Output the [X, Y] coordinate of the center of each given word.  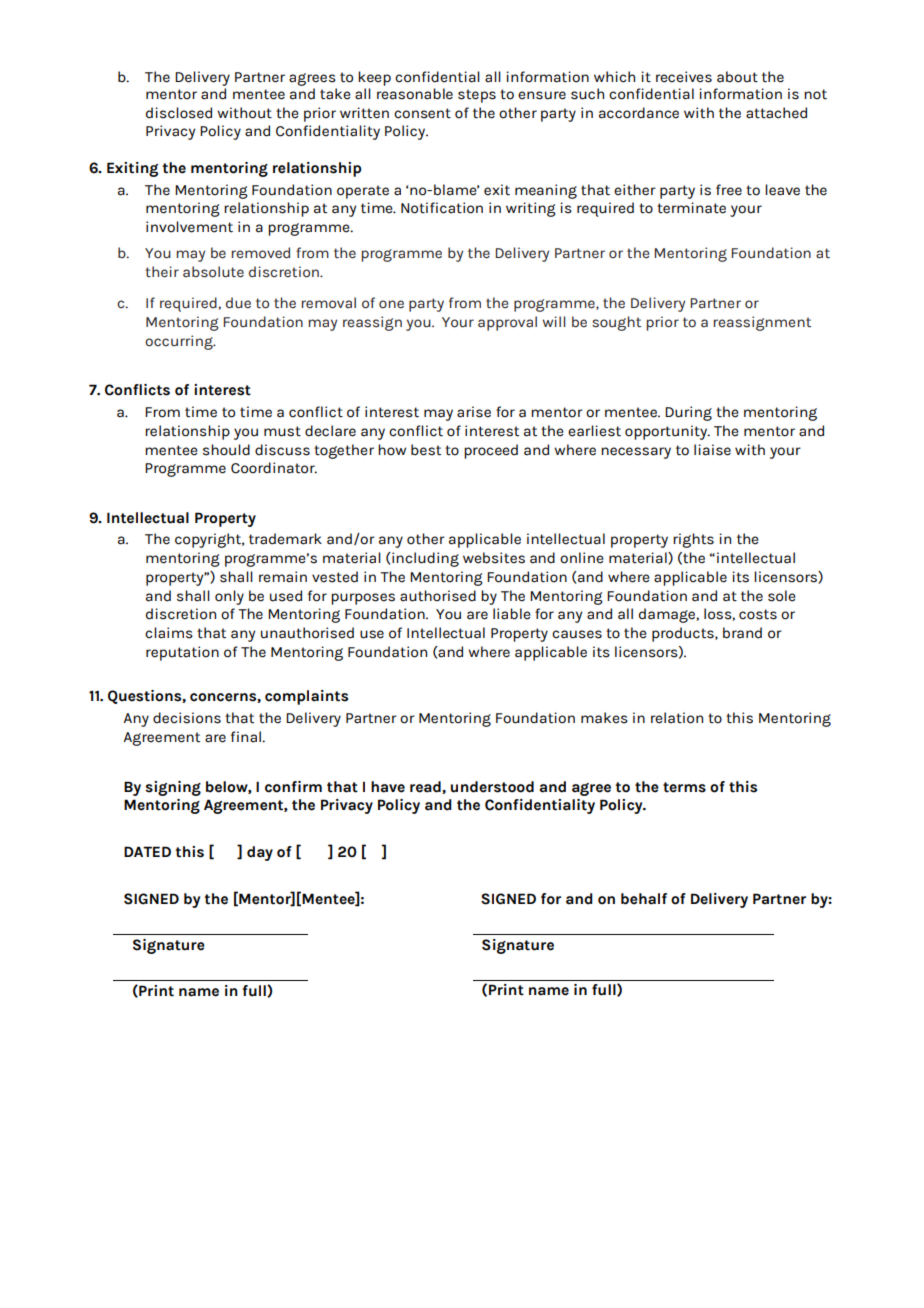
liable [512, 614]
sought [616, 323]
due [238, 303]
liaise [712, 450]
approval [507, 323]
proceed [491, 451]
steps [477, 96]
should [226, 450]
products [684, 634]
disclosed [179, 113]
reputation [182, 653]
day [260, 853]
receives [684, 77]
